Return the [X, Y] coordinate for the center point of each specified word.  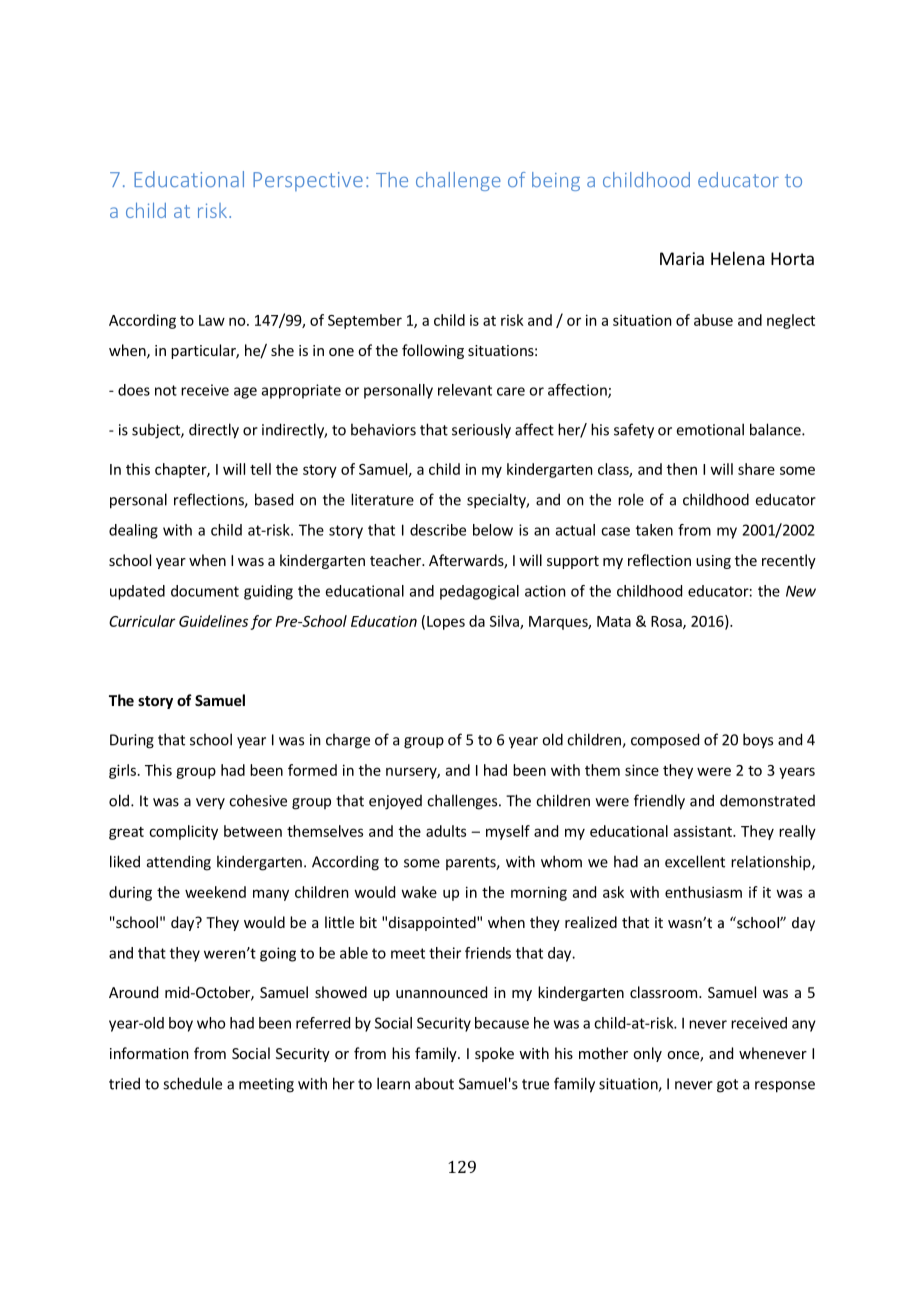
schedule [192, 1083]
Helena [737, 258]
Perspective [308, 181]
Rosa [667, 622]
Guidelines [213, 621]
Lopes [446, 623]
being [556, 181]
